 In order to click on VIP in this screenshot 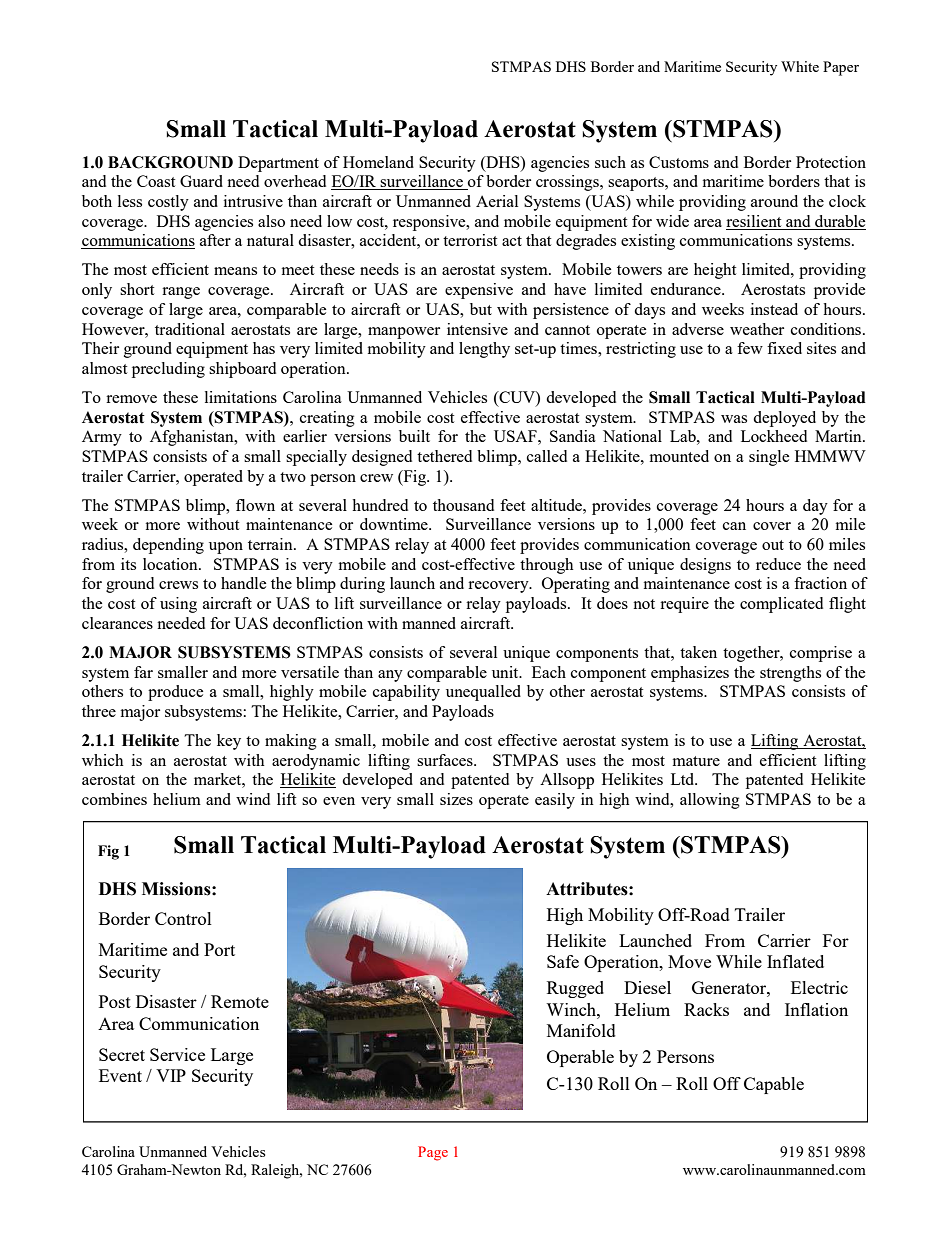, I will do `click(171, 1075)`.
